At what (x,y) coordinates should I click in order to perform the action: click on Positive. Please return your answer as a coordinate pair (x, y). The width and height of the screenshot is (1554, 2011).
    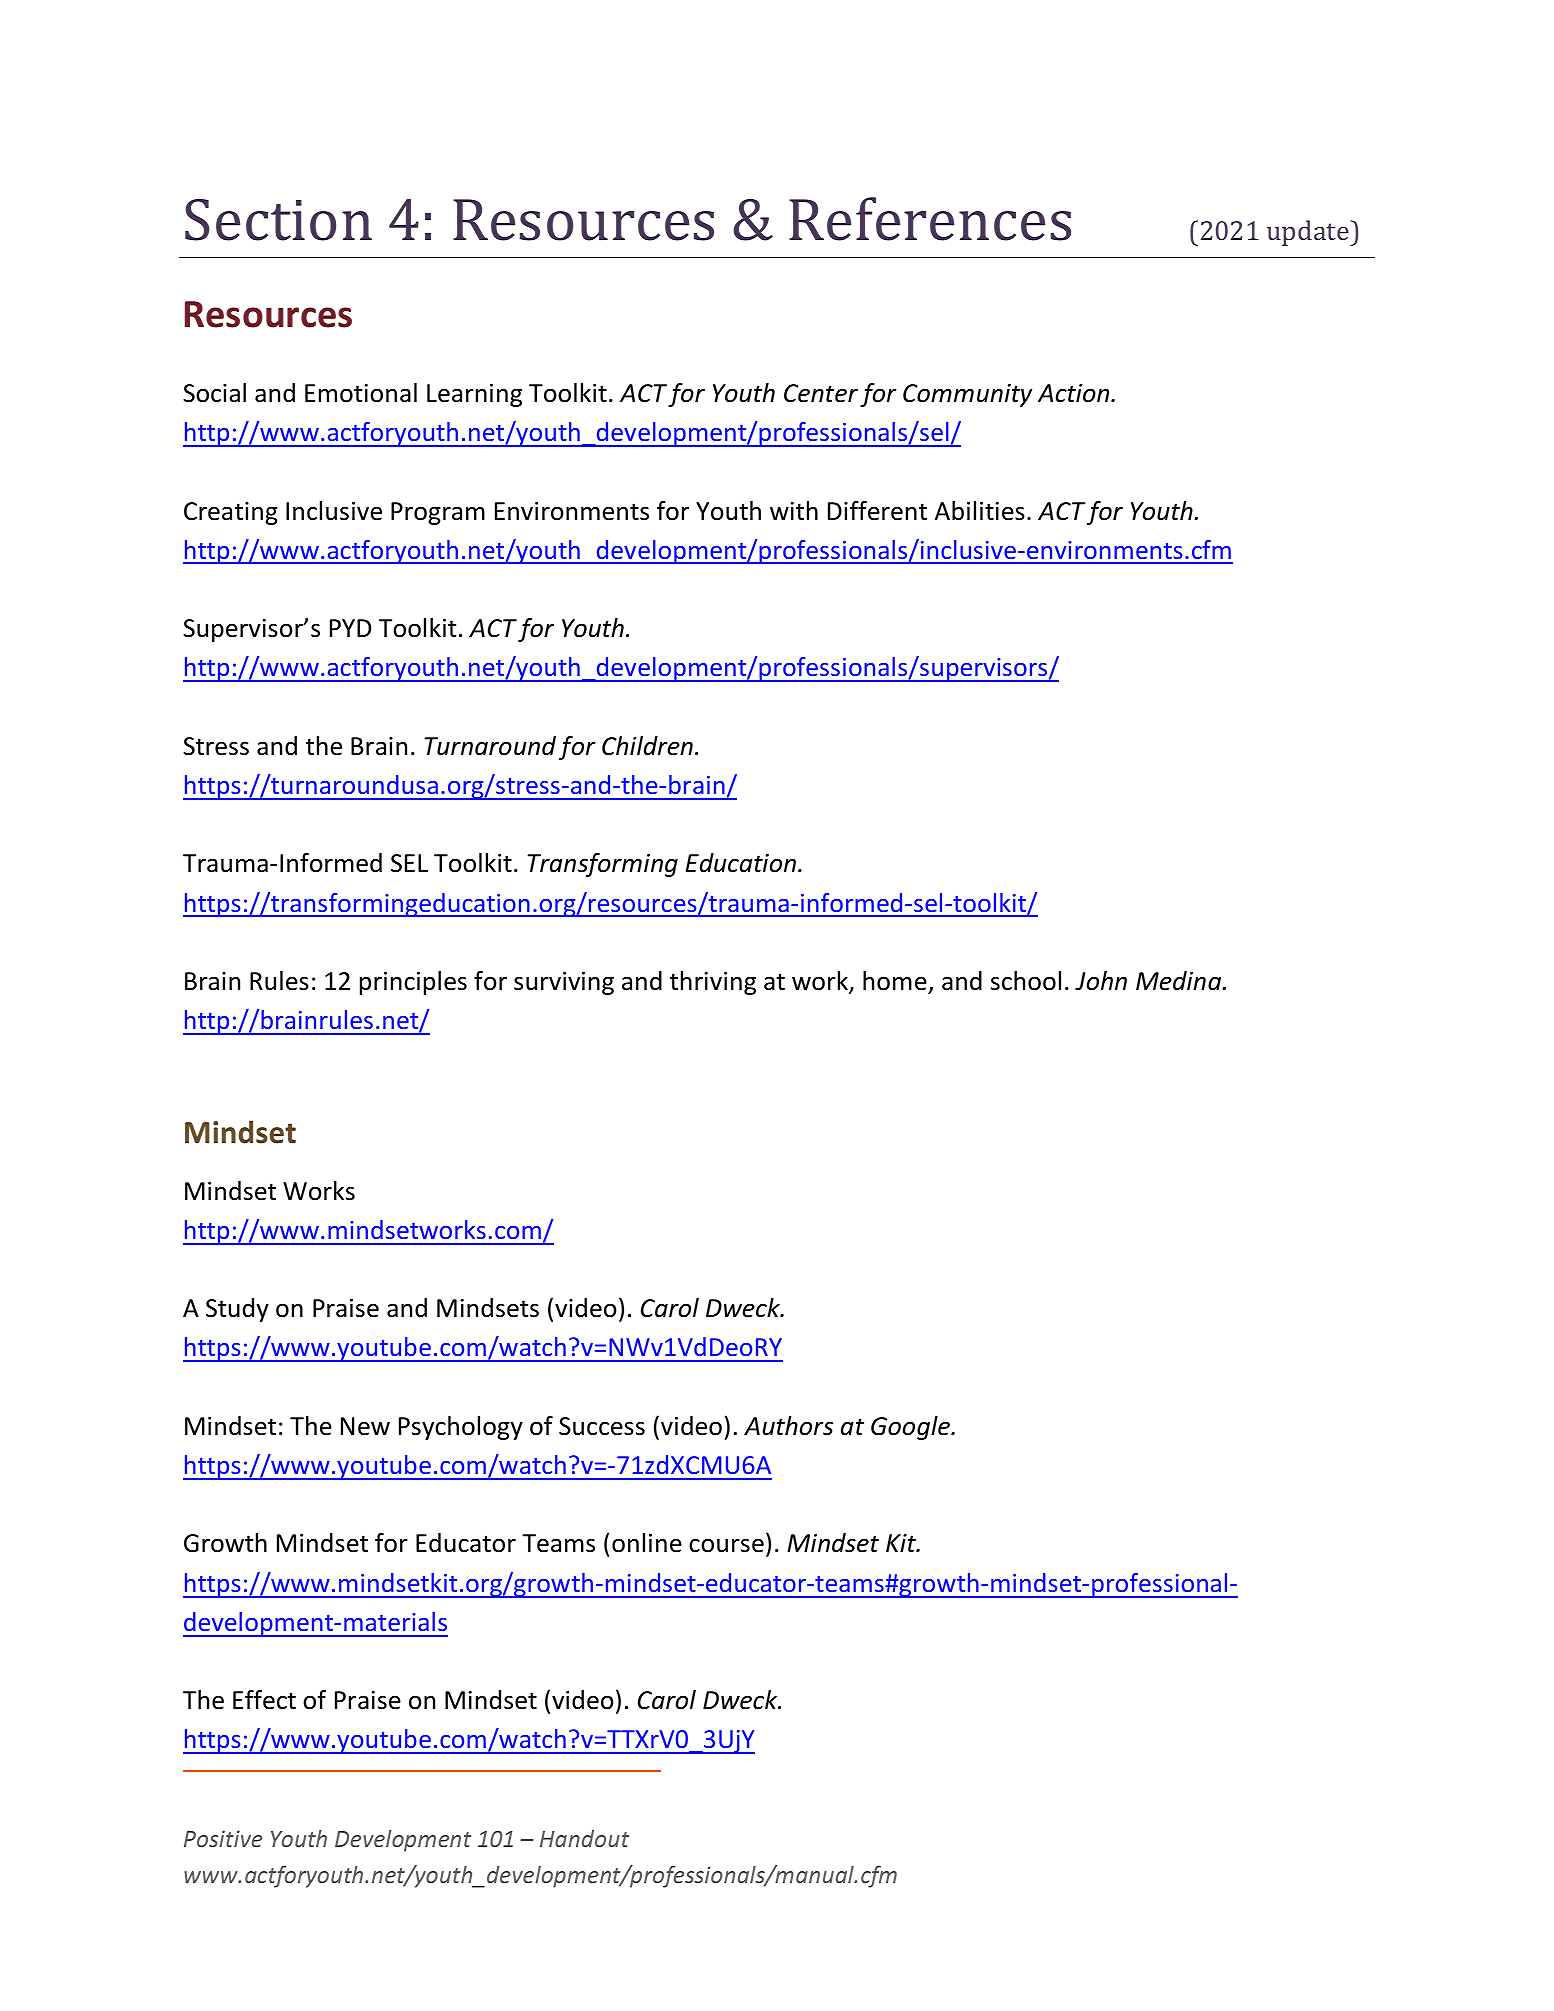
    Looking at the image, I should click on (223, 1838).
